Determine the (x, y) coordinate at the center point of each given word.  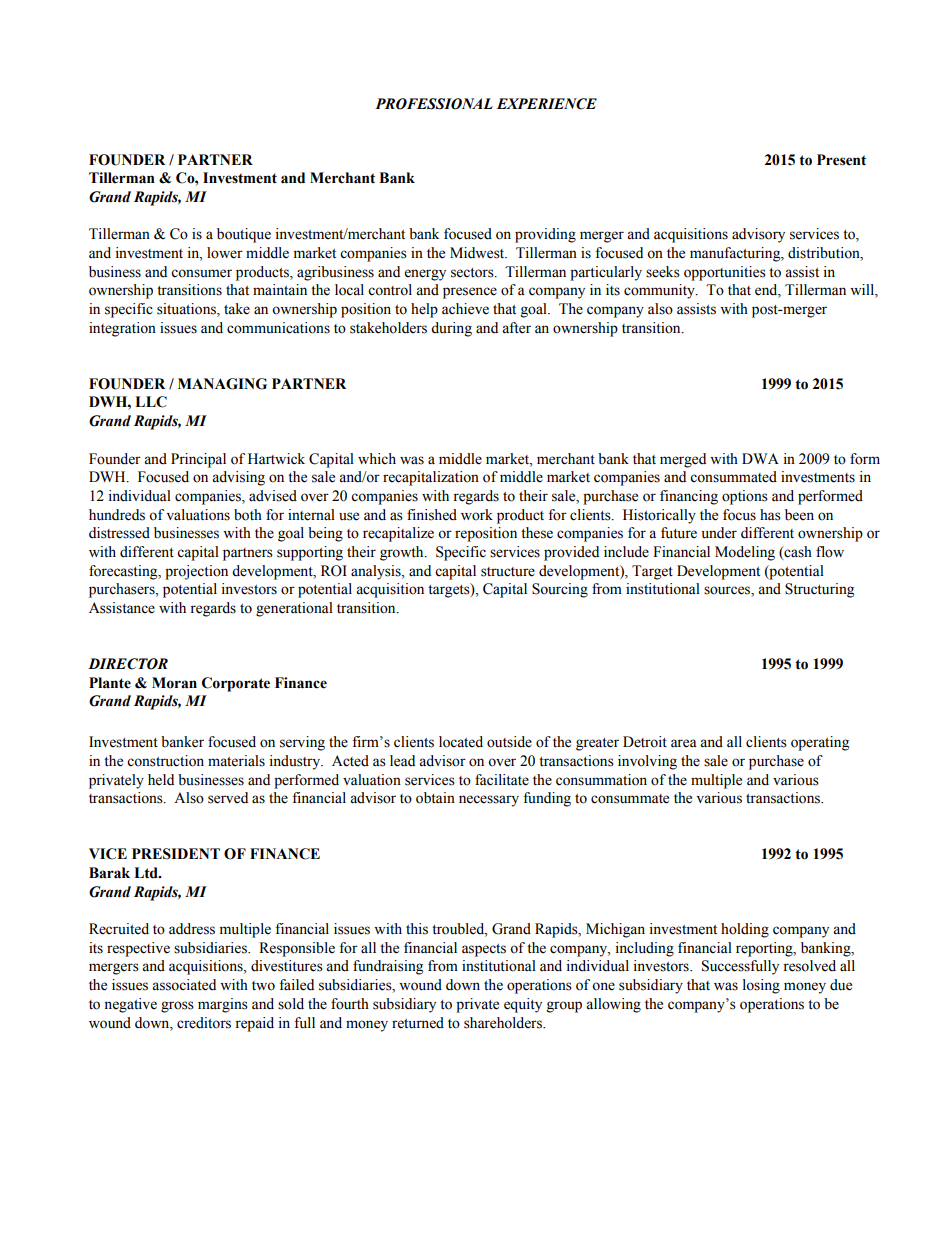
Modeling (745, 553)
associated (184, 985)
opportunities (725, 273)
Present (841, 160)
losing (761, 986)
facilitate (502, 780)
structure (508, 572)
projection (196, 572)
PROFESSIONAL (434, 104)
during (451, 329)
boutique (244, 235)
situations (187, 310)
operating (820, 743)
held (161, 780)
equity (523, 1005)
